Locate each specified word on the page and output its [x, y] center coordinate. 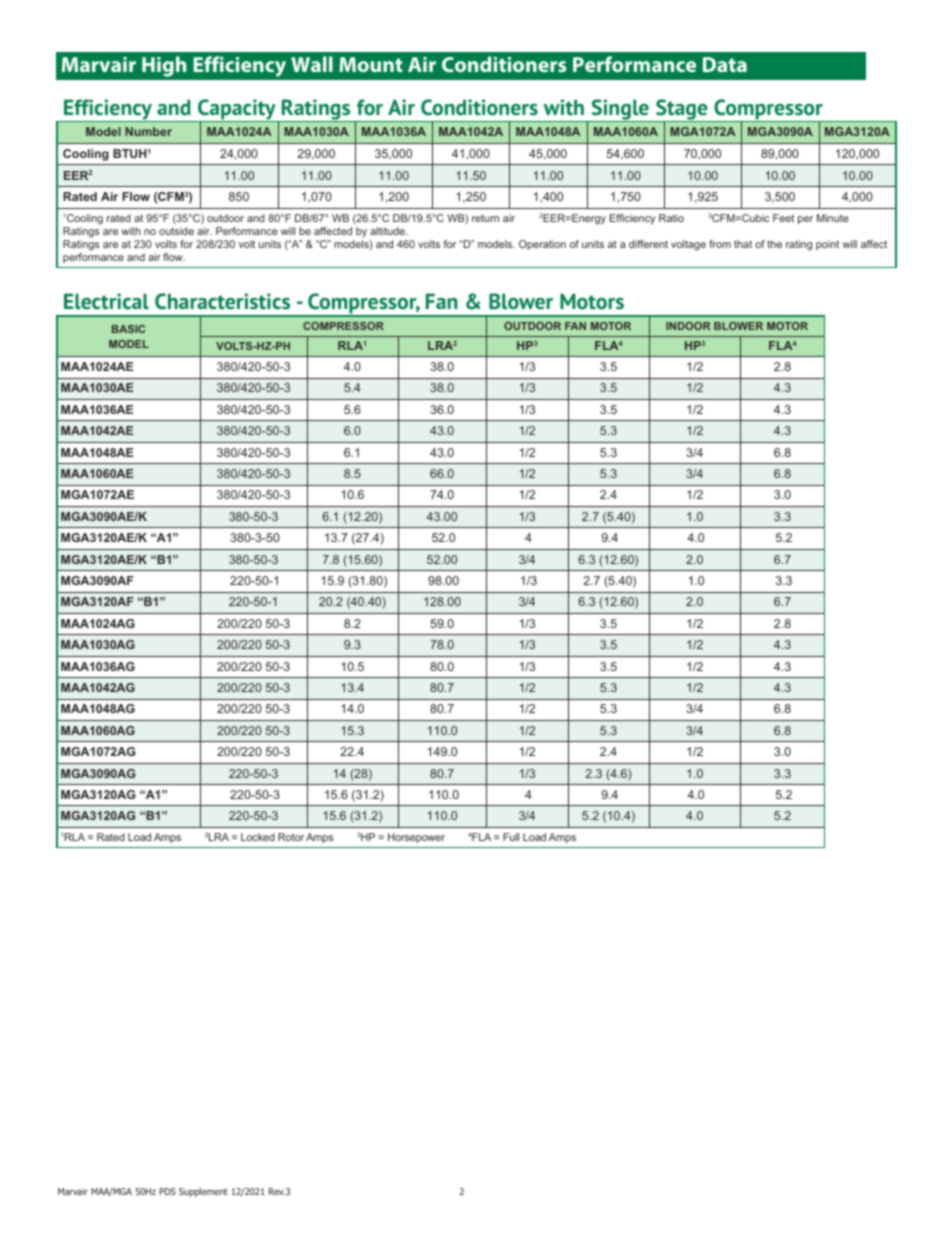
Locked [258, 837]
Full [511, 837]
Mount [371, 64]
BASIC [128, 329]
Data [725, 64]
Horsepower [416, 838]
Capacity [237, 110]
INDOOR [688, 326]
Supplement [203, 1192]
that [743, 244]
